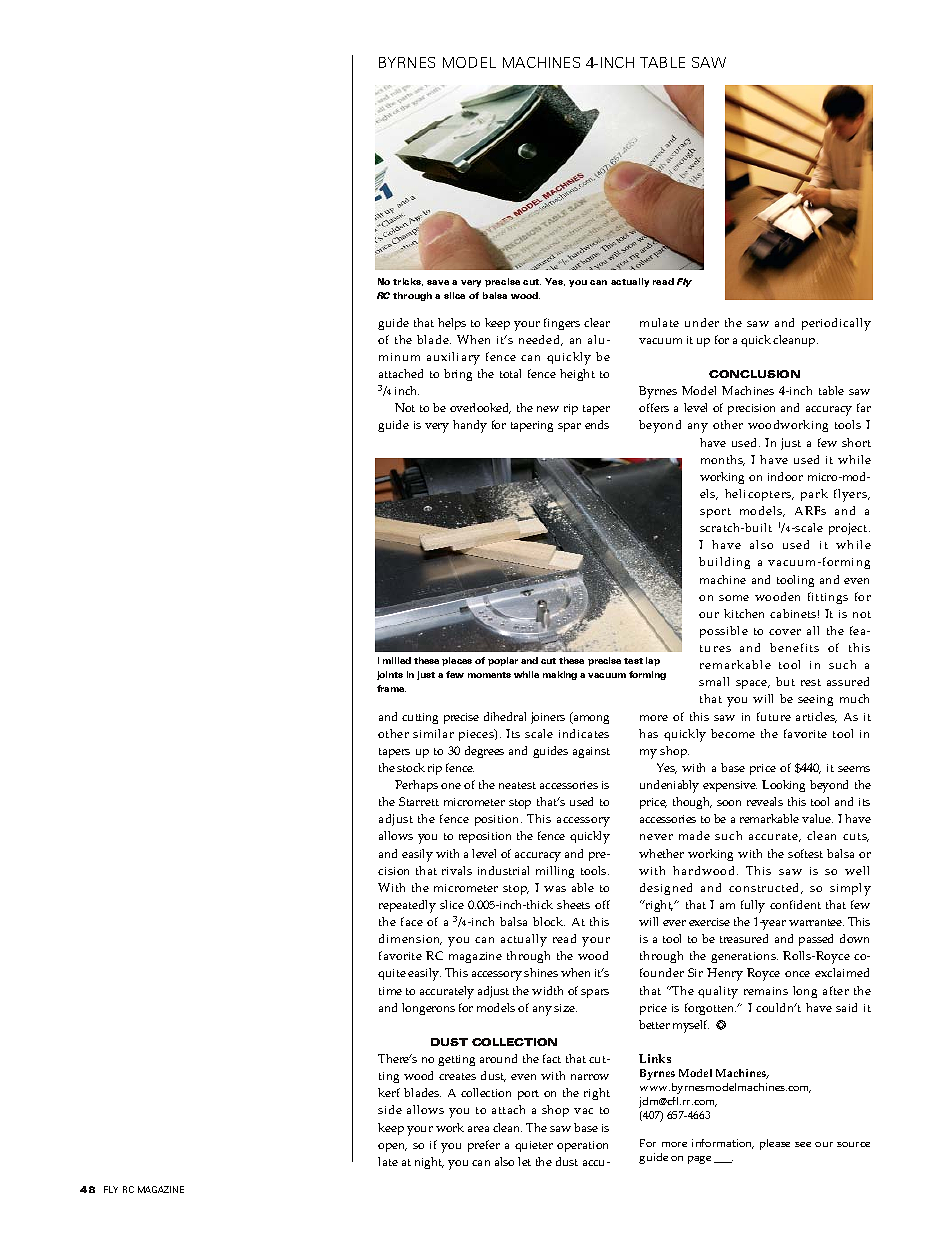 The width and height of the page is (952, 1233). Describe the element at coordinates (433, 733) in the page. I see `similar` at that location.
